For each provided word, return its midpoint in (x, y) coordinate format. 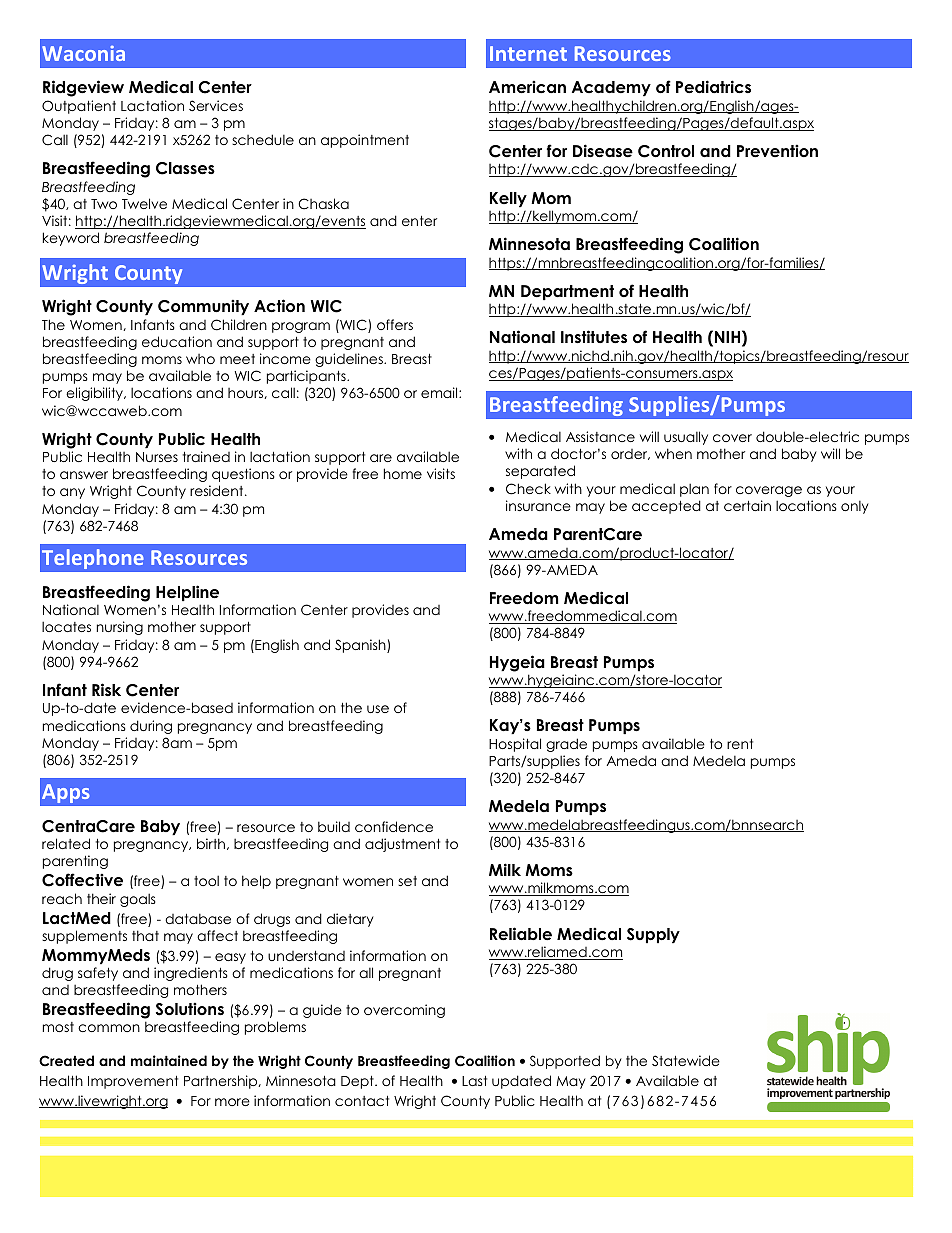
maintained (169, 1060)
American (527, 87)
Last (474, 1081)
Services (216, 106)
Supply (653, 935)
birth (212, 844)
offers (395, 324)
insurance (538, 505)
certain (747, 505)
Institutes (594, 337)
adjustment (402, 845)
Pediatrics (713, 87)
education (177, 341)
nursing (120, 628)
